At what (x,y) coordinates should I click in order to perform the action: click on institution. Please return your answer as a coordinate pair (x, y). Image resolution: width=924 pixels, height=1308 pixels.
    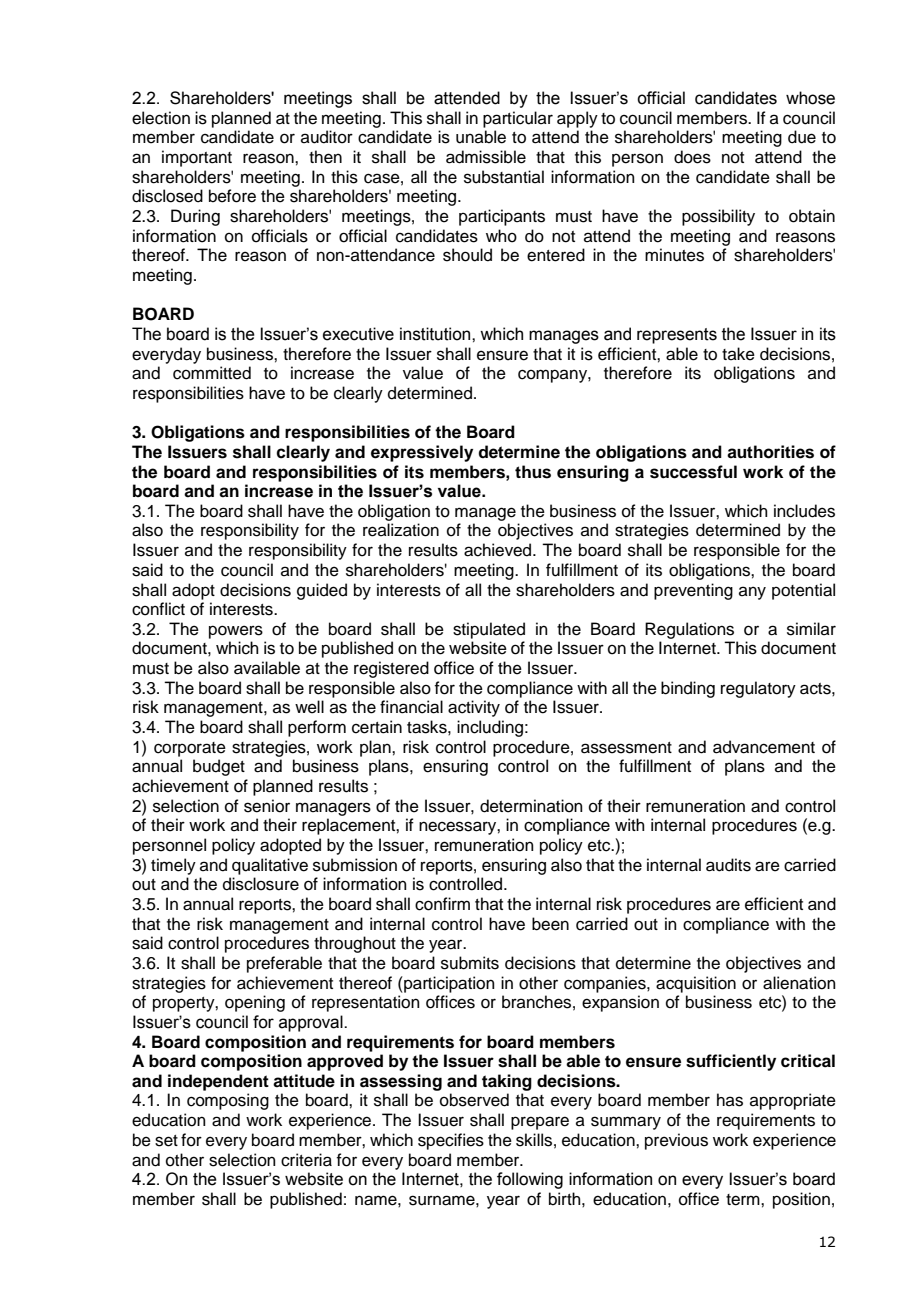
    Looking at the image, I should click on (436, 334).
